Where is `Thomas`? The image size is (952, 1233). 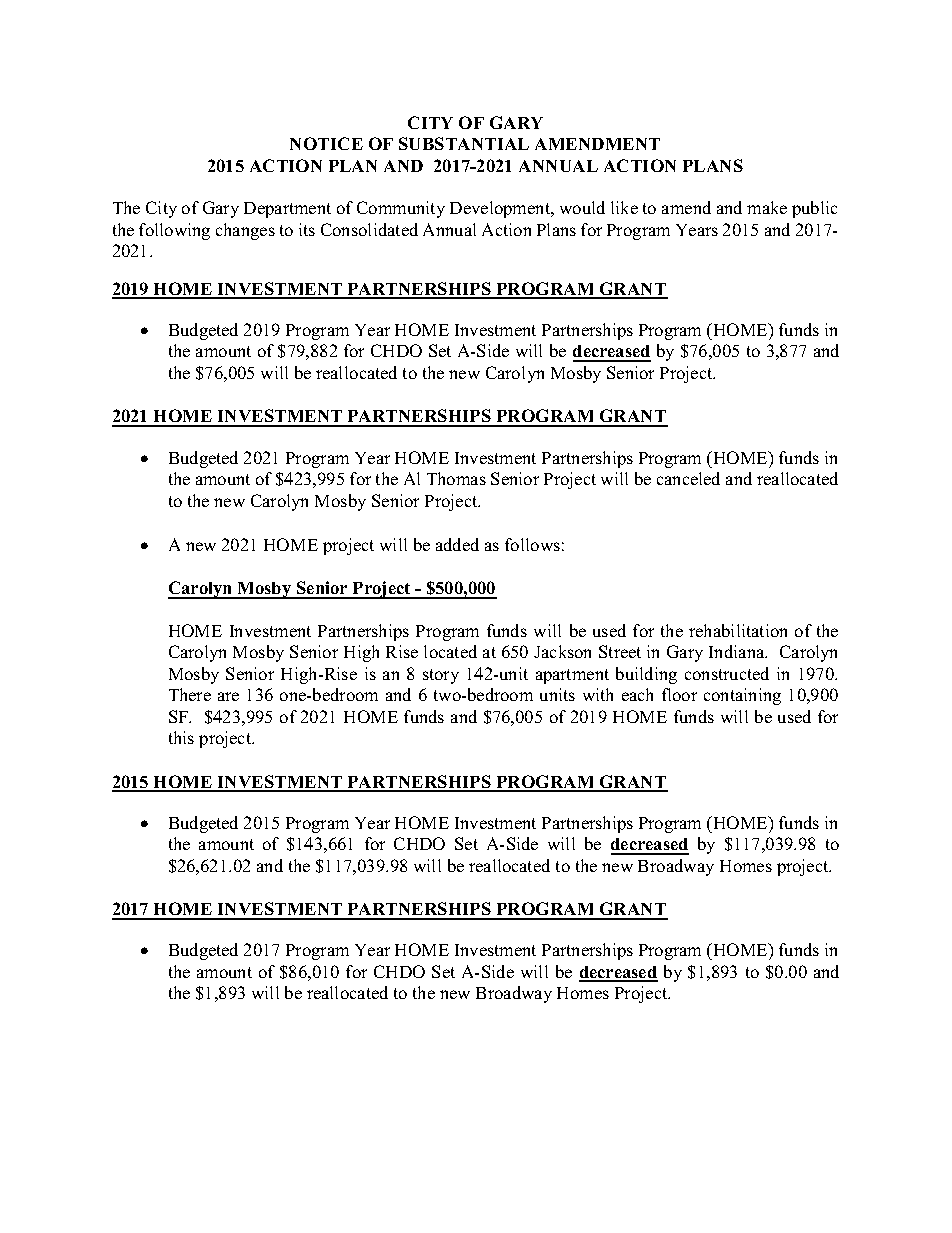 Thomas is located at coordinates (456, 478).
